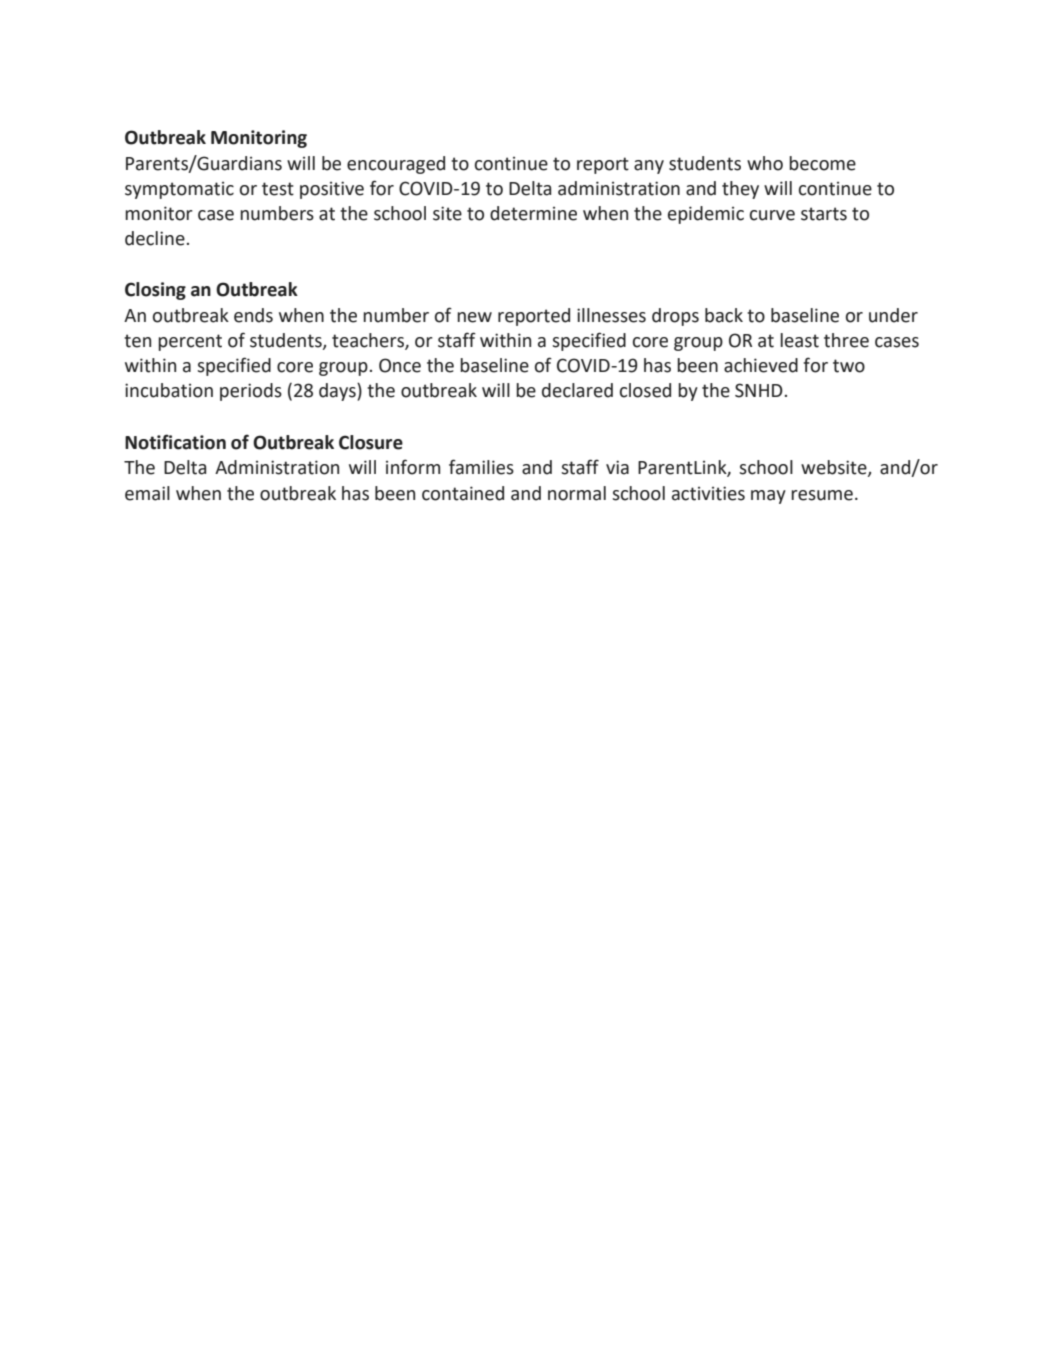  Describe the element at coordinates (577, 390) in the screenshot. I see `declared` at that location.
